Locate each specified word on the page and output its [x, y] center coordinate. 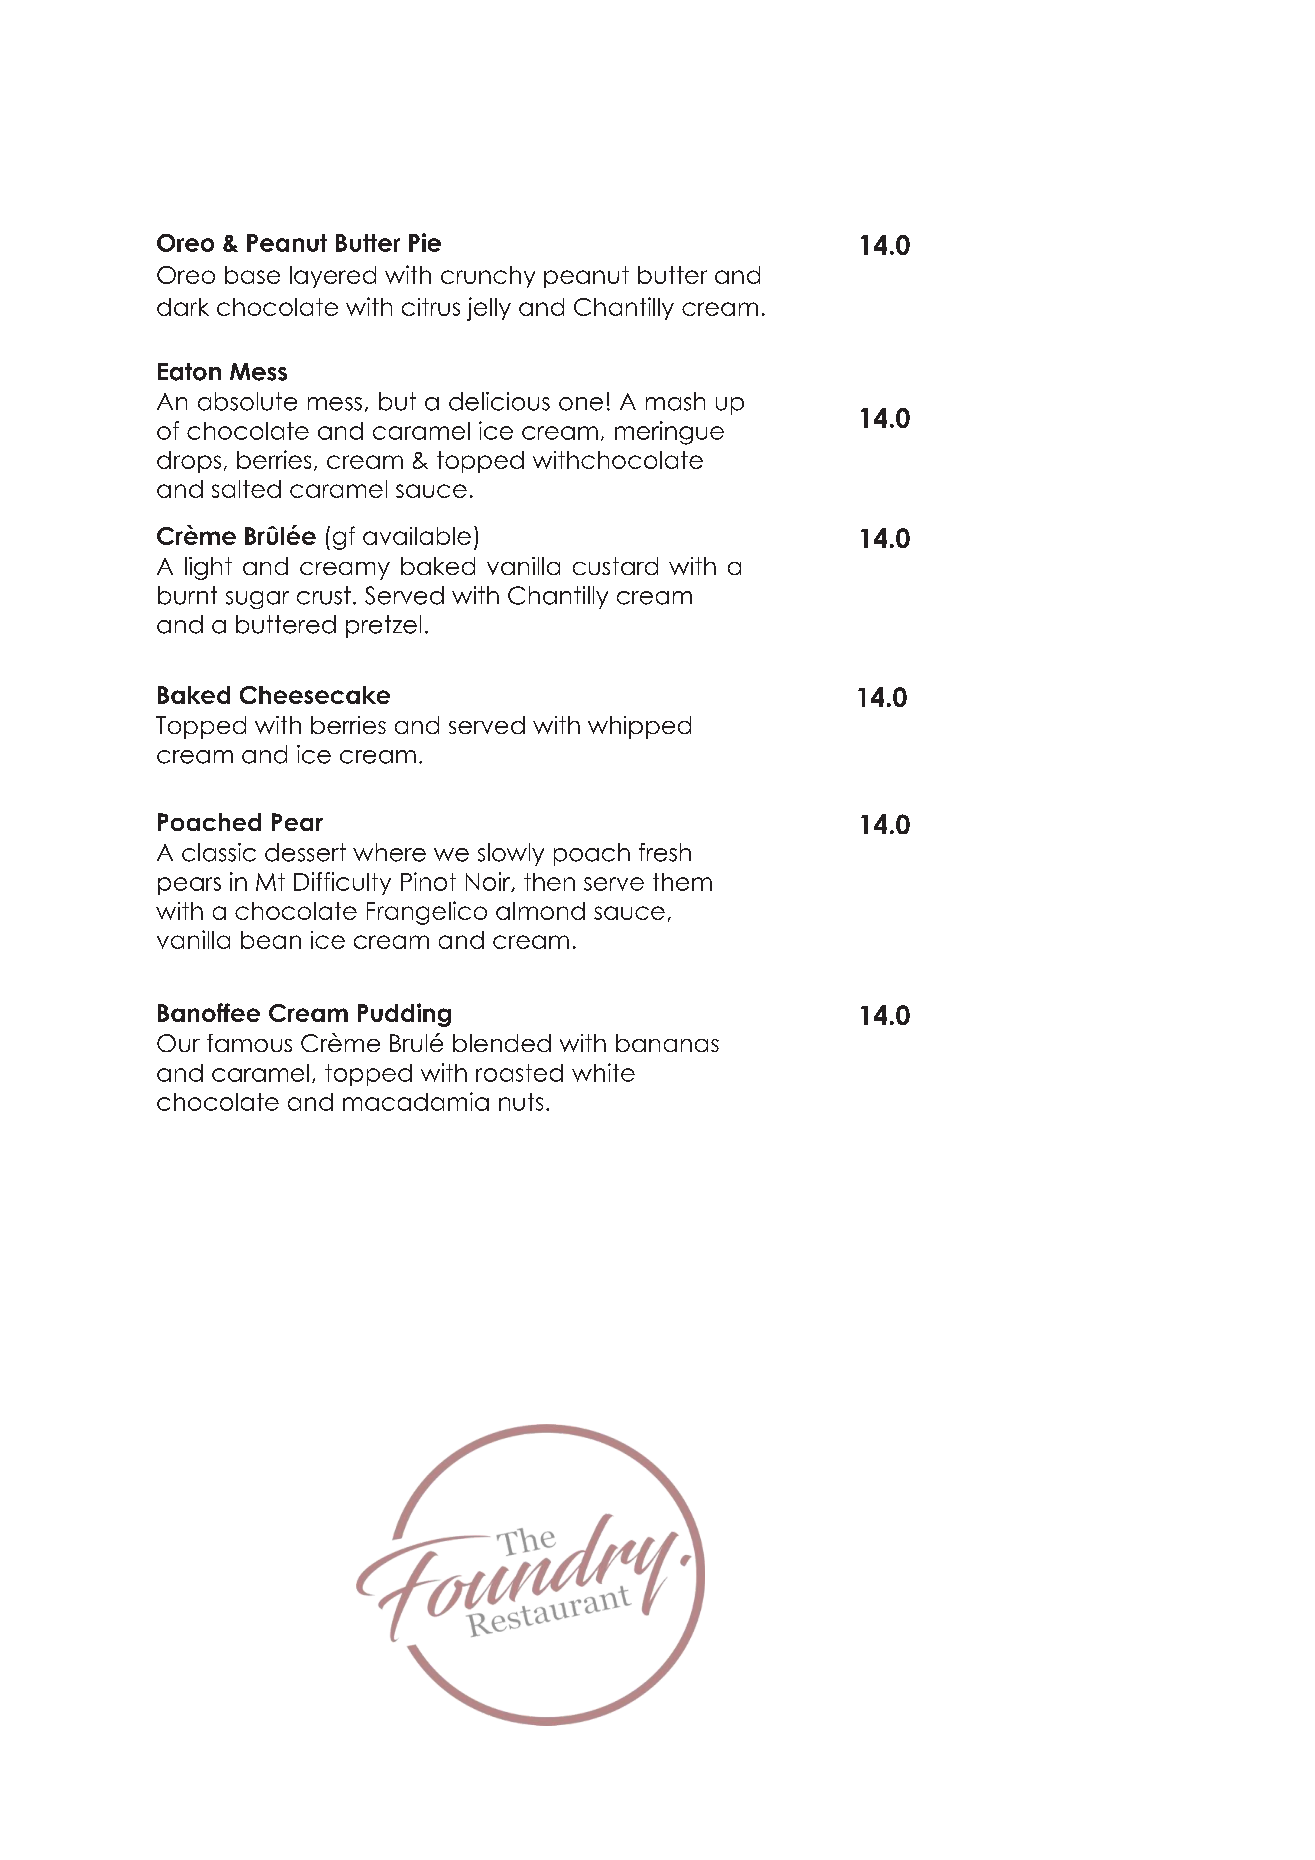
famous [249, 1043]
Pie [425, 242]
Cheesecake [315, 695]
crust [324, 595]
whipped [639, 727]
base [252, 275]
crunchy [488, 277]
